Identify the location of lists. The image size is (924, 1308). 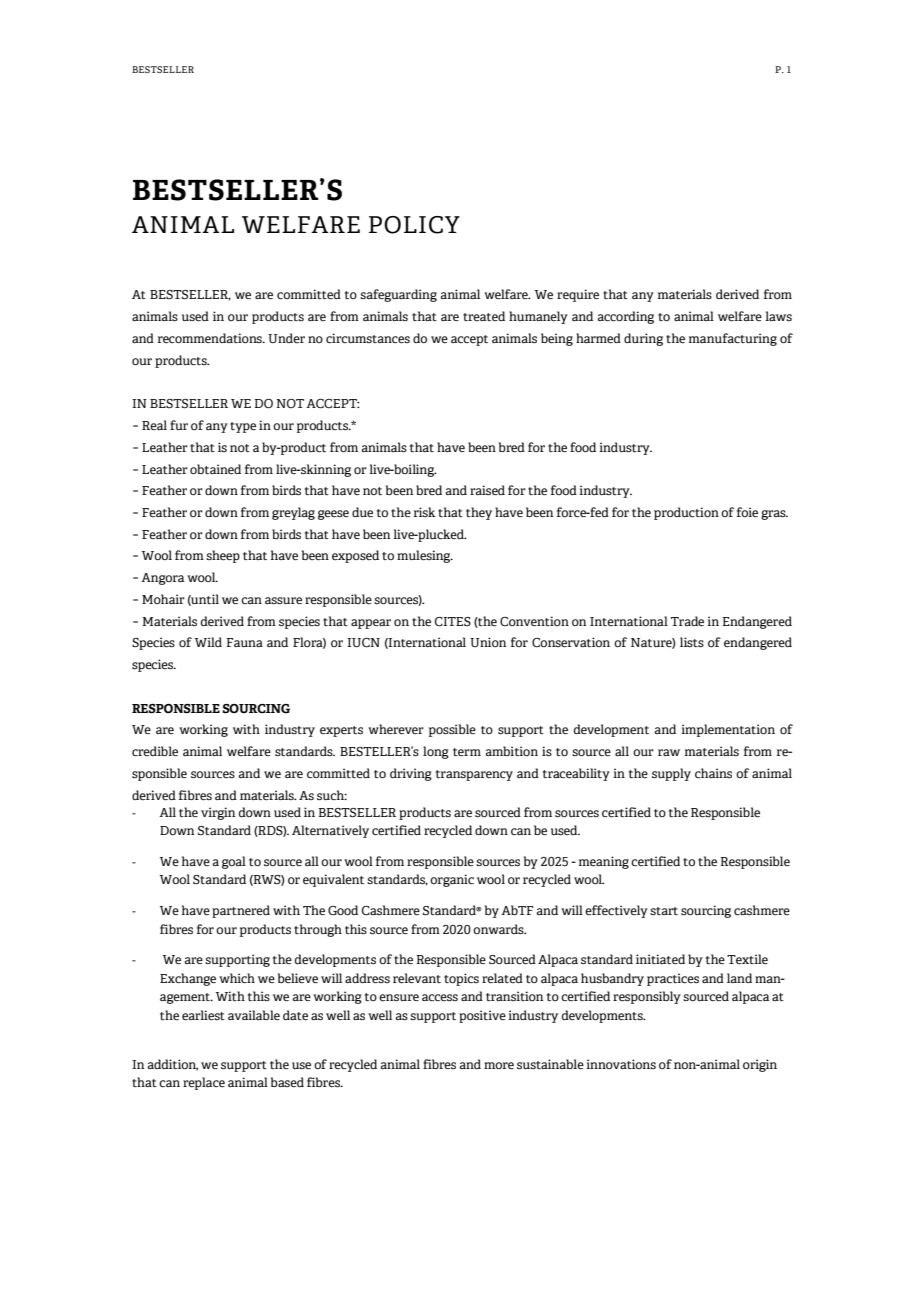
(692, 642).
